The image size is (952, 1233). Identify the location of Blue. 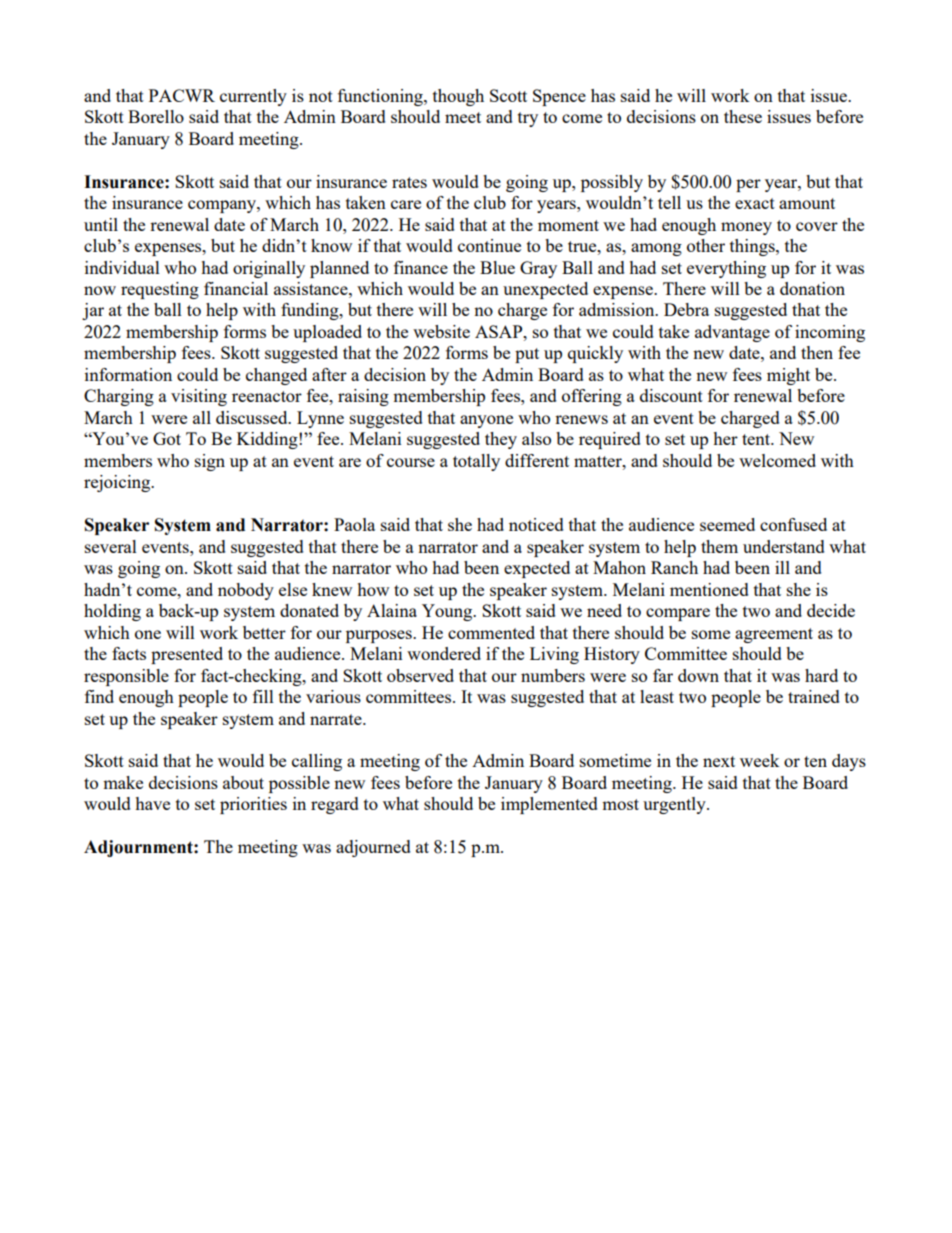
(497, 267).
